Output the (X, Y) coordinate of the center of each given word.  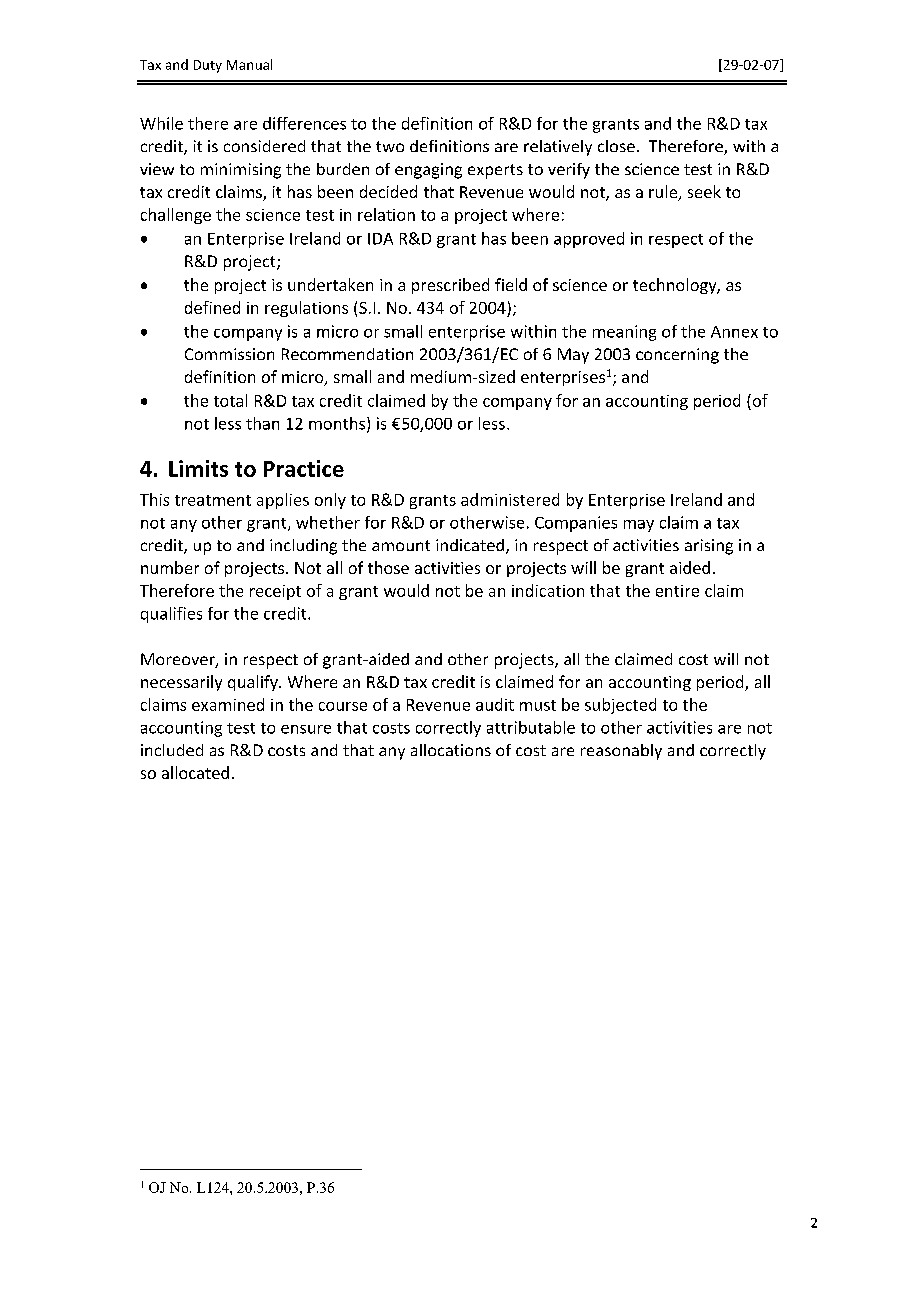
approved (589, 240)
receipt (275, 592)
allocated (195, 772)
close (616, 146)
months (337, 423)
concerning (677, 356)
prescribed (450, 286)
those (388, 567)
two (390, 146)
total (230, 400)
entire (677, 591)
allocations (451, 750)
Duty (208, 66)
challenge (176, 216)
